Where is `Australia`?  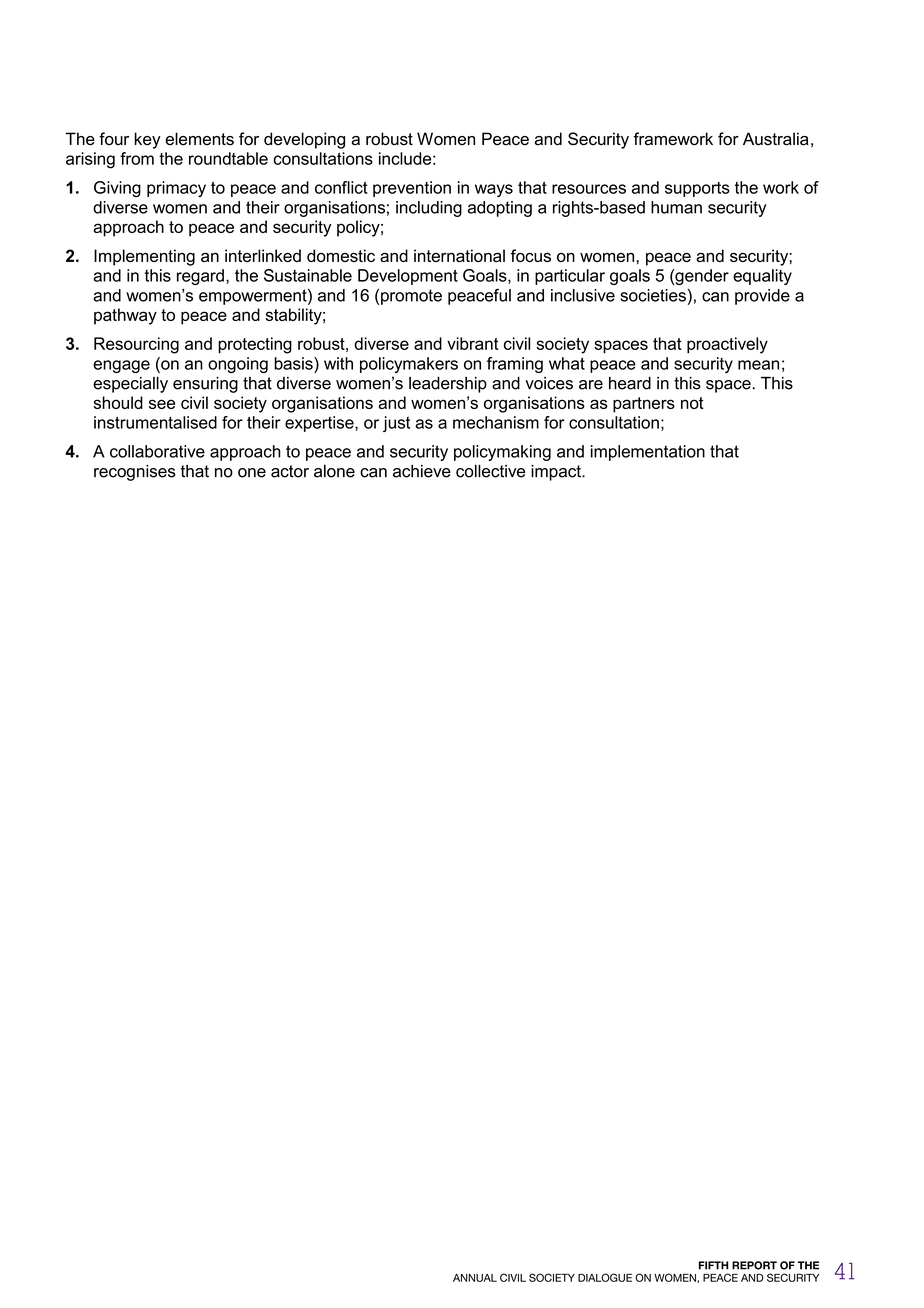 Australia is located at coordinates (776, 139).
